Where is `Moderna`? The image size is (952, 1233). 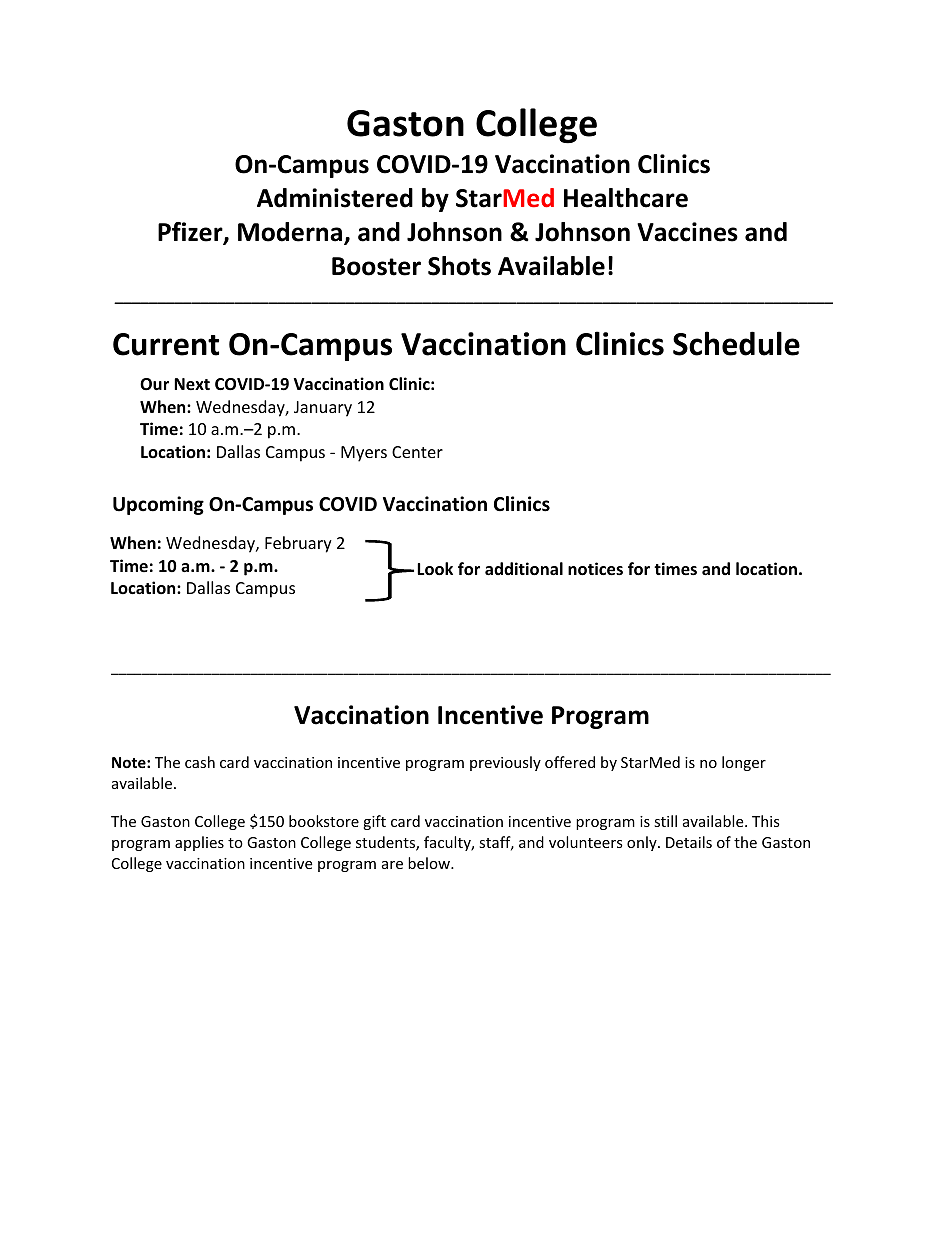
Moderna is located at coordinates (291, 233).
